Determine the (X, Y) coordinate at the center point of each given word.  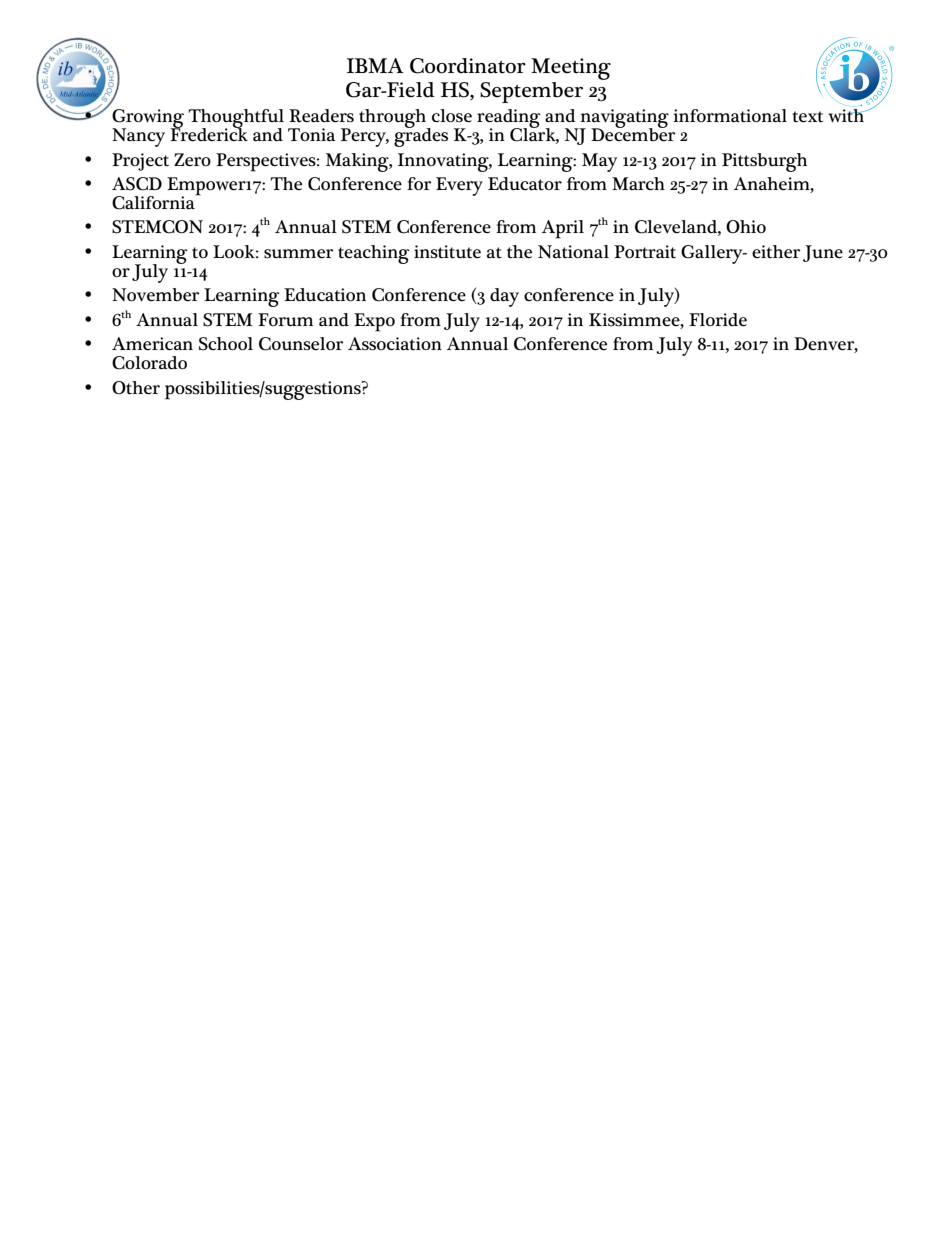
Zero (192, 159)
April (563, 229)
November (155, 295)
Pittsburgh (764, 162)
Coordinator (468, 66)
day (504, 297)
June (823, 253)
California (154, 202)
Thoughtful (236, 119)
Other (136, 388)
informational (730, 115)
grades (421, 136)
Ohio (746, 226)
